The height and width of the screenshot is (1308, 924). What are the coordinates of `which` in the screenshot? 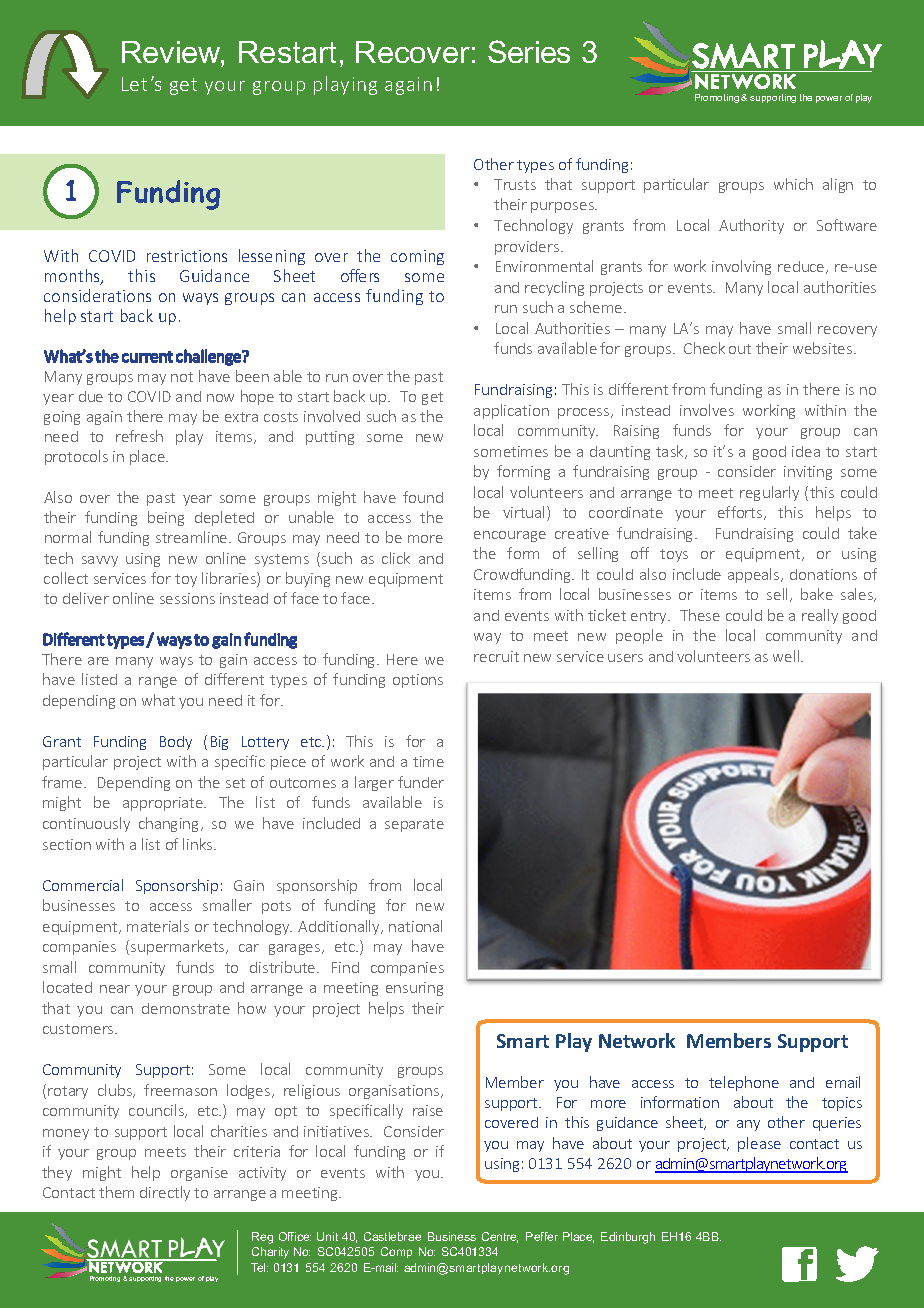 It's located at (793, 184).
